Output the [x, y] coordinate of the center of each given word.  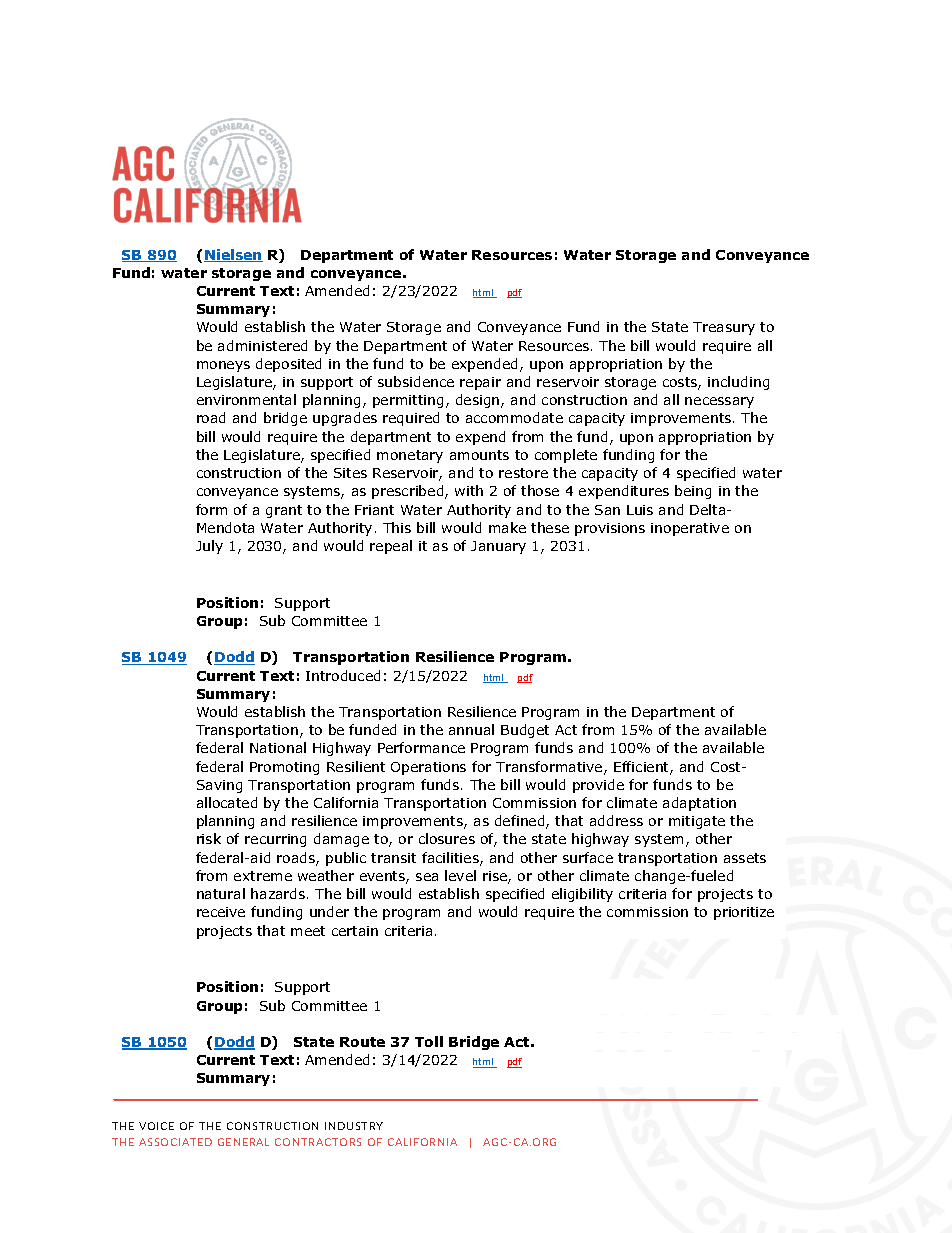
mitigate [697, 822]
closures [447, 838]
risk [209, 838]
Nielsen [233, 255]
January [498, 547]
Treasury [724, 328]
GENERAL [243, 1142]
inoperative [690, 529]
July [209, 547]
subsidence [416, 381]
